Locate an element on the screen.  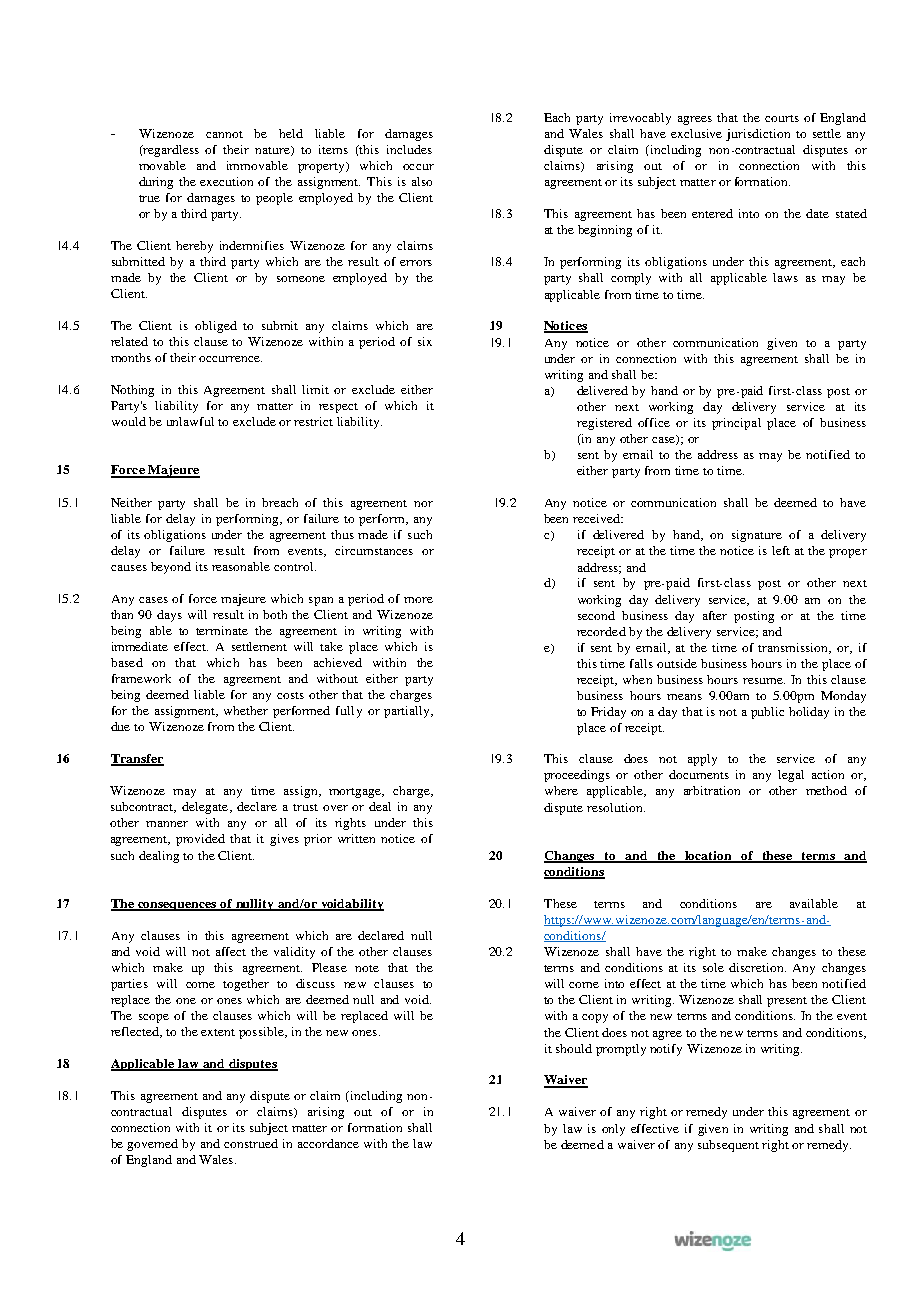
provided is located at coordinates (200, 840).
